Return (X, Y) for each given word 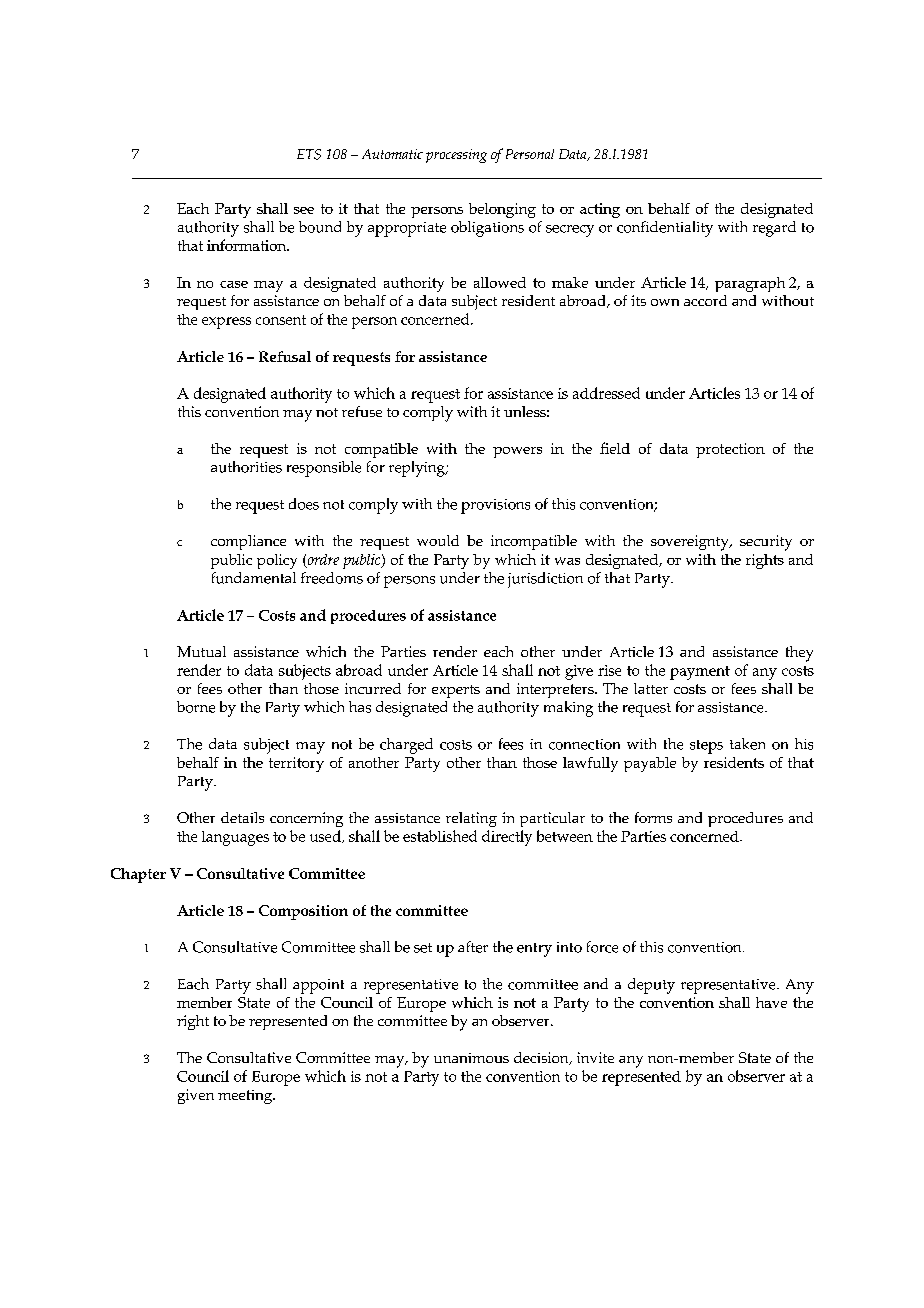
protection (730, 450)
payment (700, 673)
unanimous (471, 1058)
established (440, 836)
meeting (246, 1097)
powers (517, 452)
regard (774, 229)
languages (235, 838)
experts (456, 691)
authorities (246, 467)
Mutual (201, 651)
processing (456, 156)
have (771, 1002)
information (248, 245)
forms (653, 817)
